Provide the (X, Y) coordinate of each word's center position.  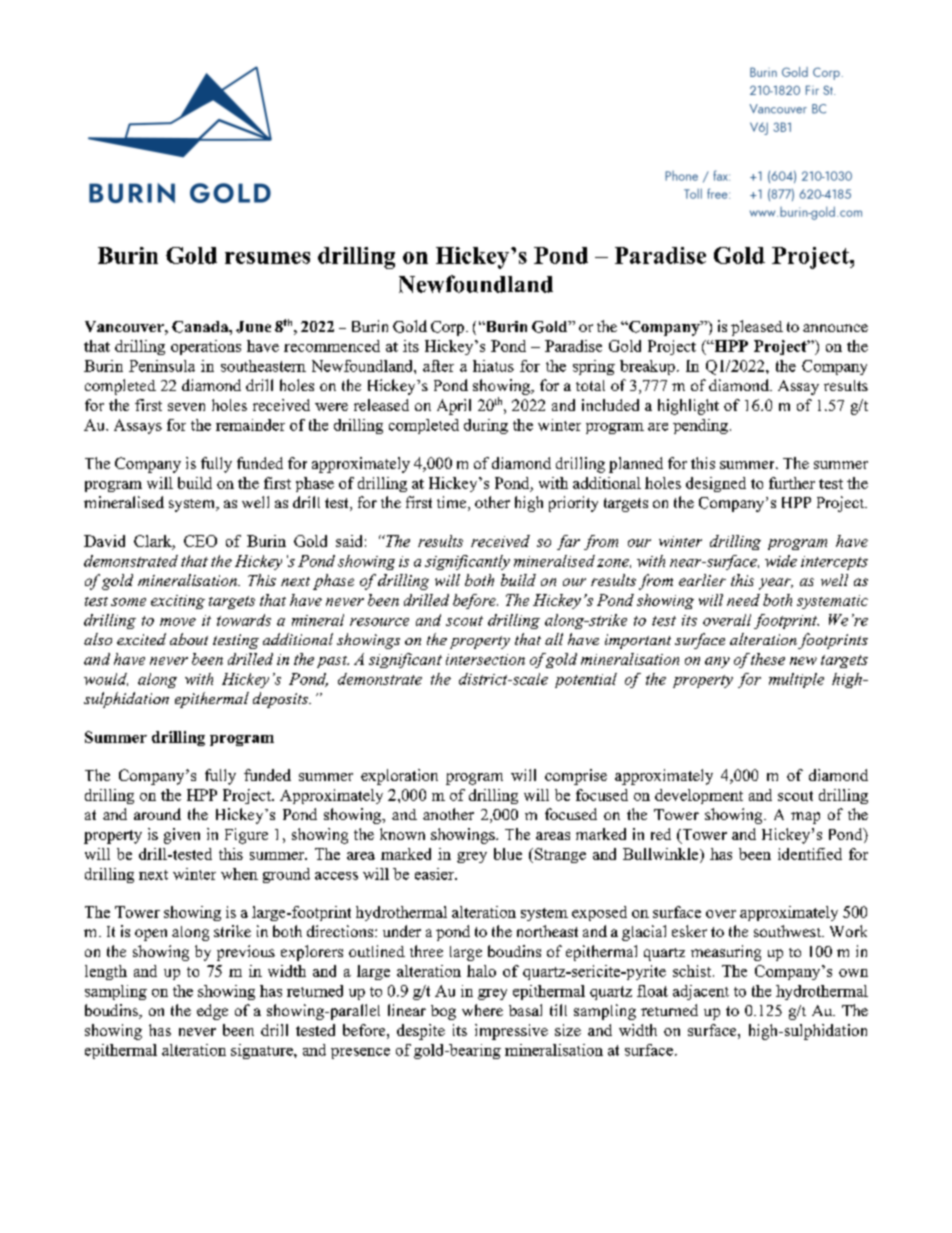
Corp (449, 328)
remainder (250, 425)
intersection (485, 659)
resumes (267, 258)
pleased (757, 328)
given (182, 836)
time (453, 503)
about (189, 639)
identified (810, 854)
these (768, 659)
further (792, 483)
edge (212, 1012)
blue (508, 854)
